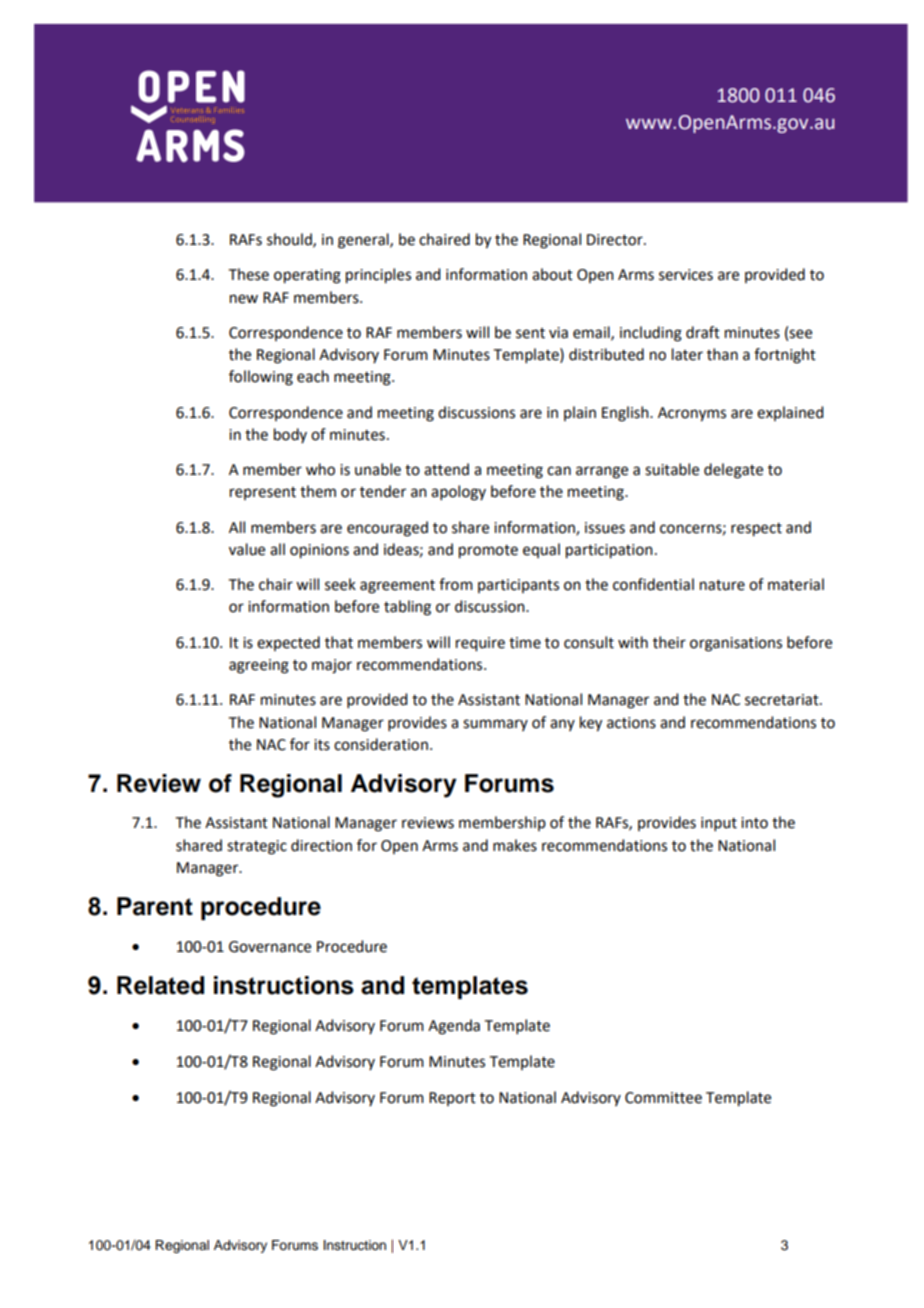 Image resolution: width=924 pixels, height=1308 pixels. Describe the element at coordinates (446, 469) in the image. I see `attend` at that location.
